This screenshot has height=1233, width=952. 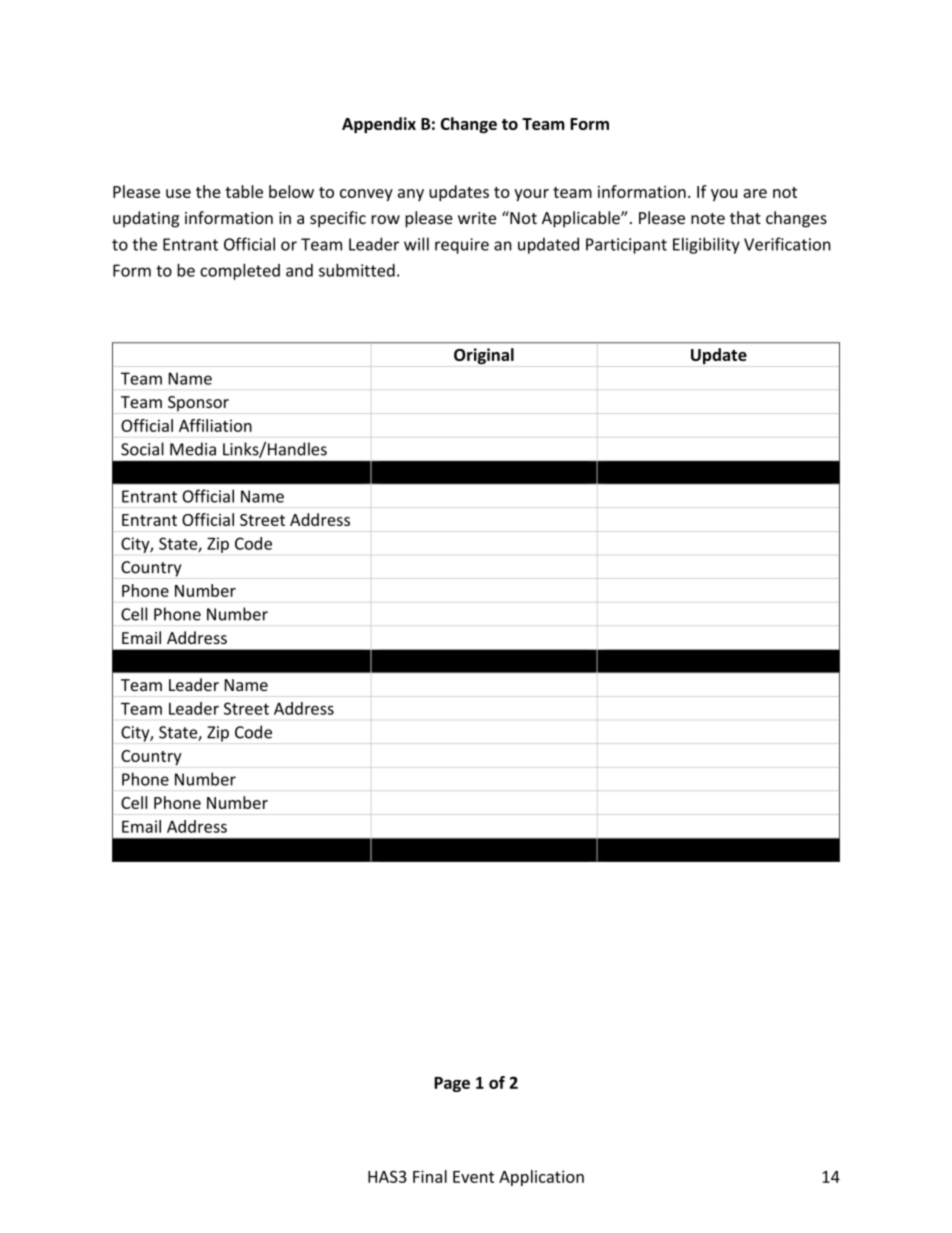 I want to click on table, so click(x=244, y=191).
